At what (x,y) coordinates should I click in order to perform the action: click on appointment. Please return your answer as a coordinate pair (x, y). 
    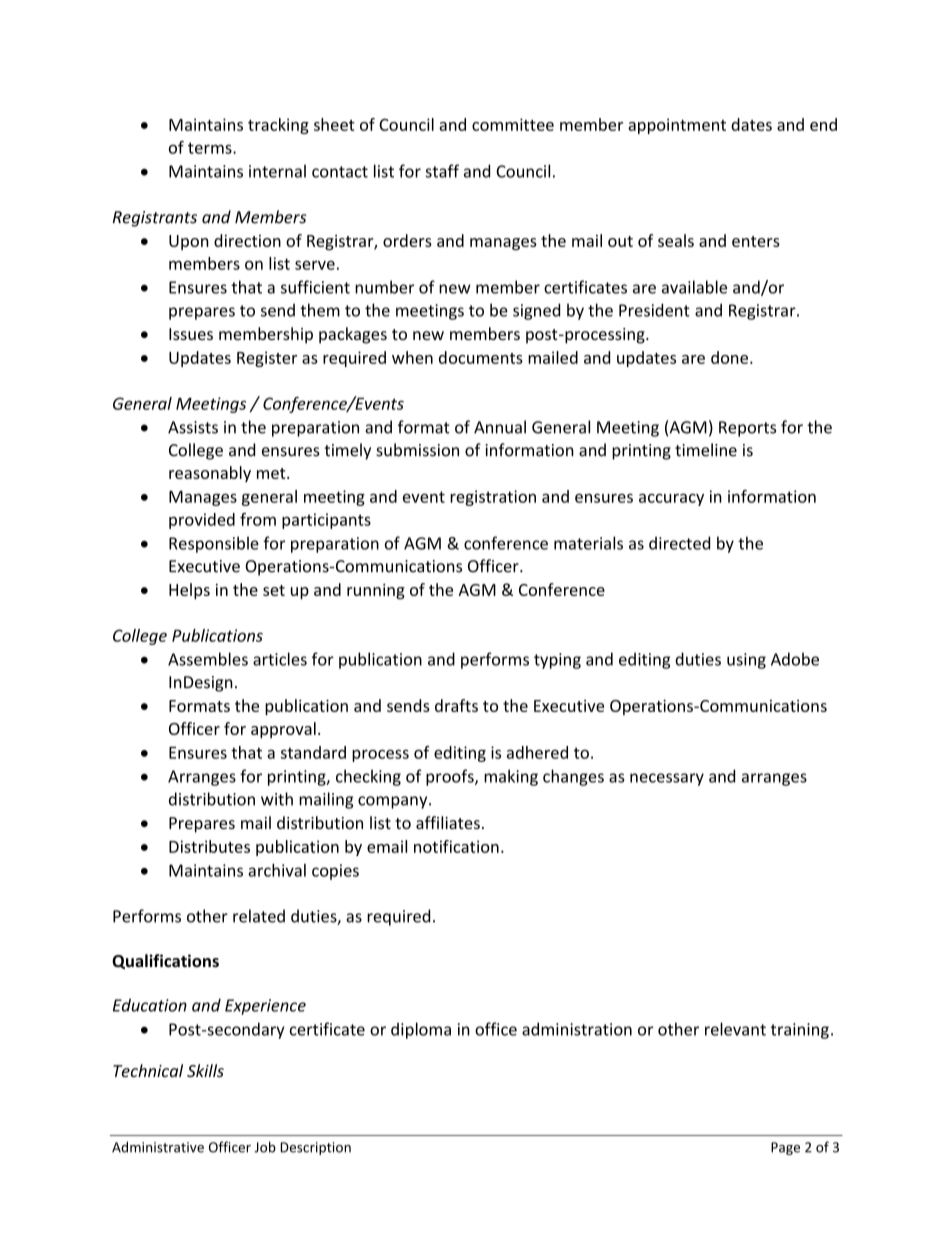
    Looking at the image, I should click on (677, 126).
